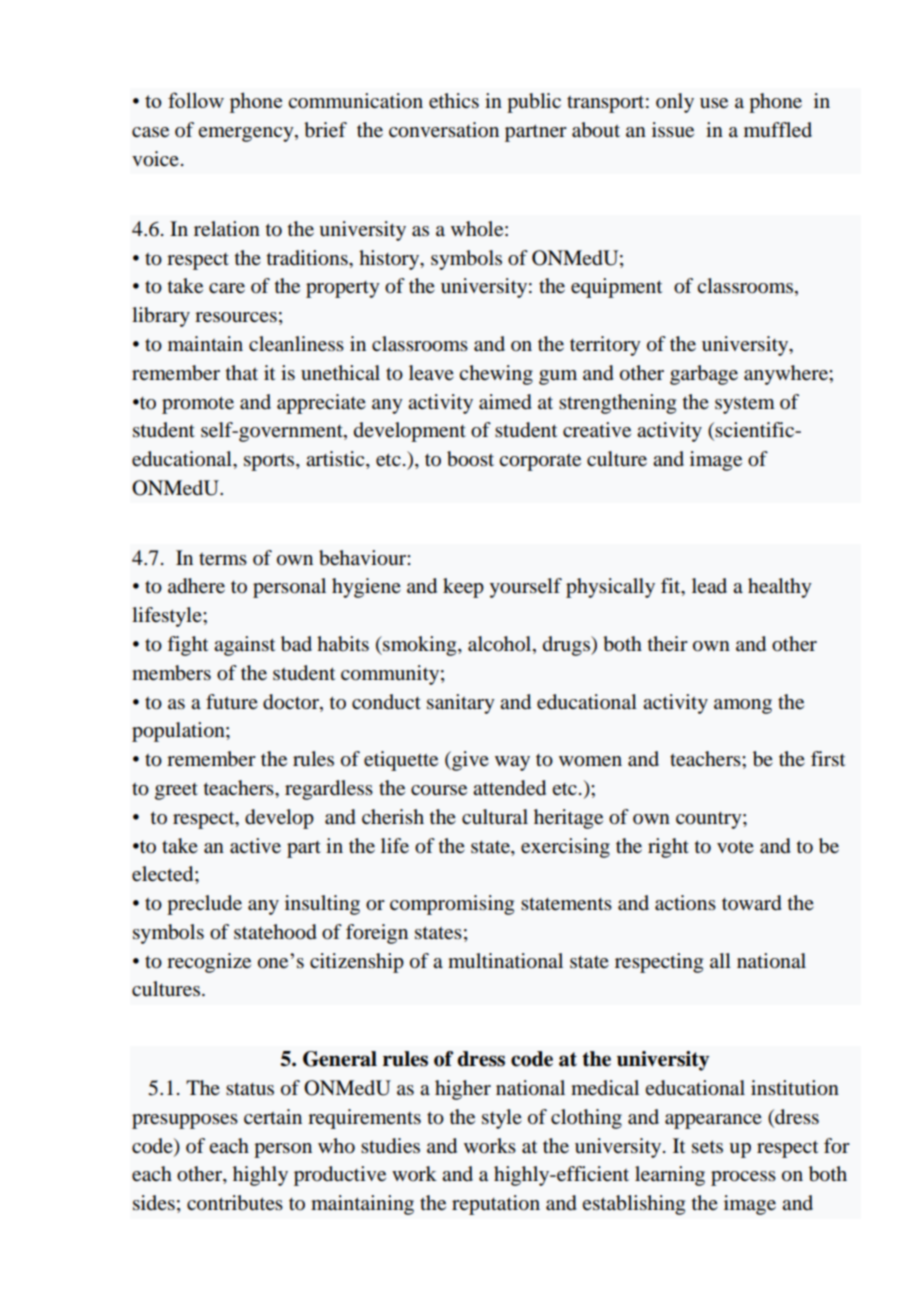 The width and height of the screenshot is (924, 1308). I want to click on aimed, so click(505, 402).
